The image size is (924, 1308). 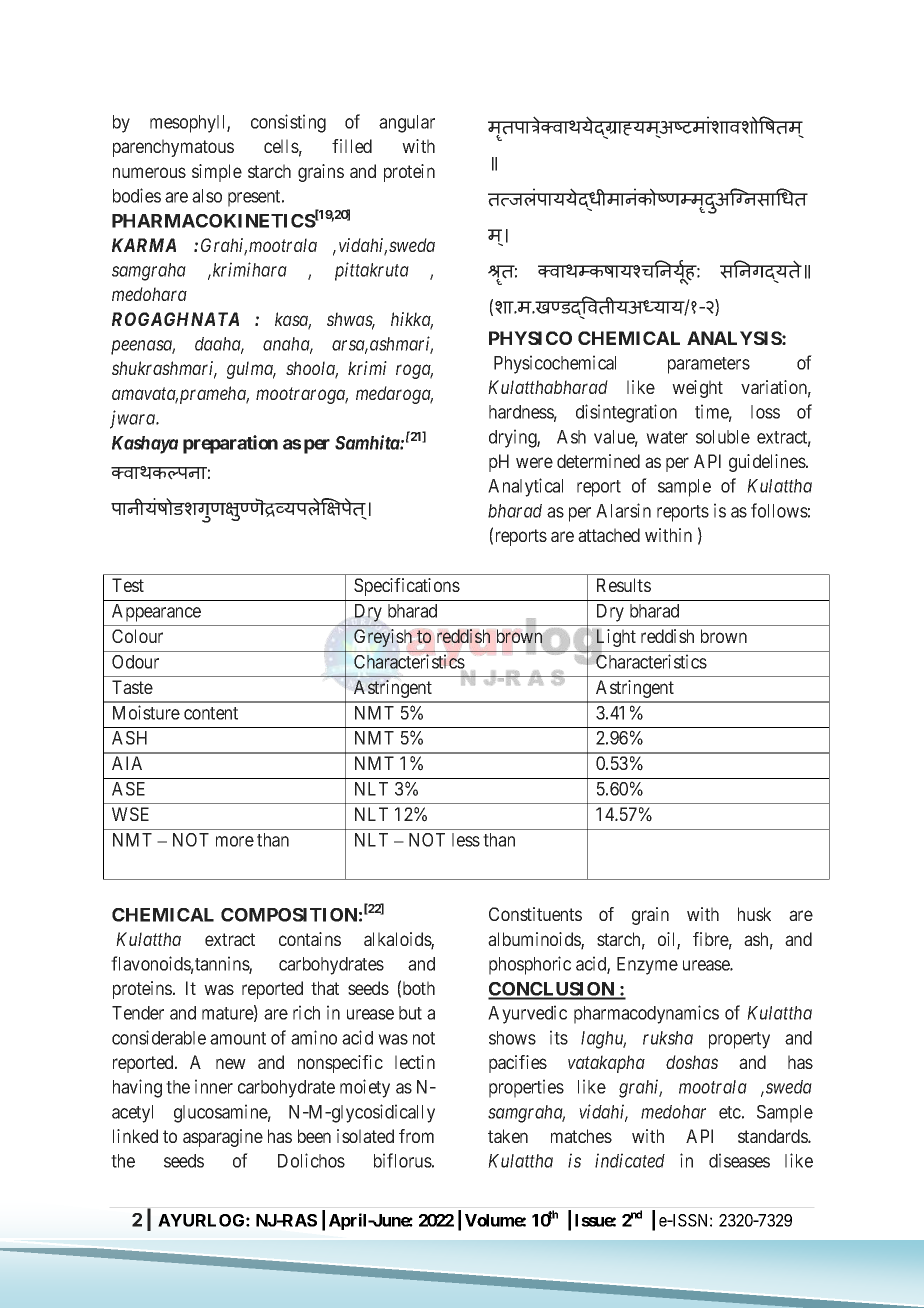 I want to click on Results, so click(x=624, y=585).
